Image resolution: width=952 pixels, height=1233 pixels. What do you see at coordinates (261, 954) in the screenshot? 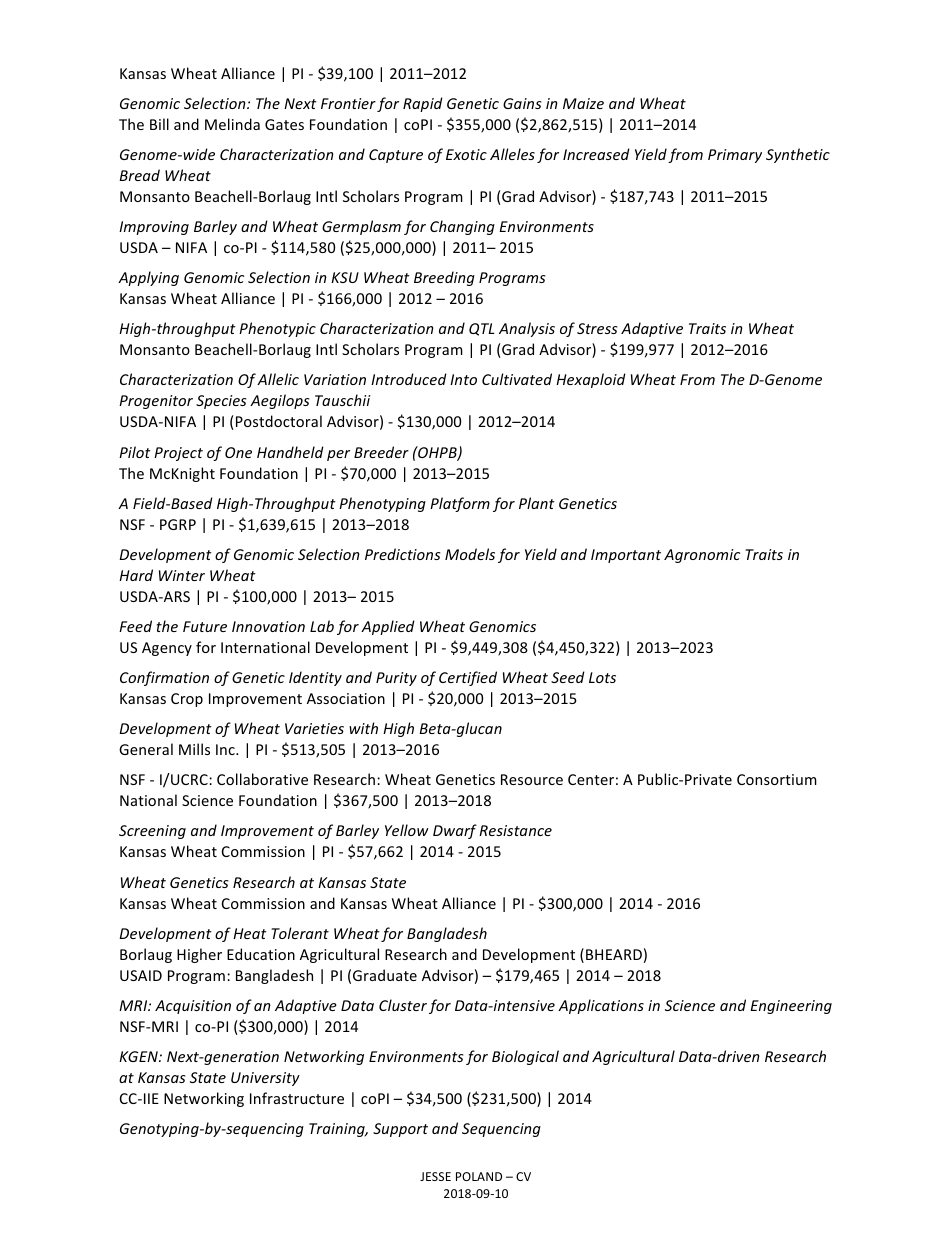
I see `Education` at bounding box center [261, 954].
